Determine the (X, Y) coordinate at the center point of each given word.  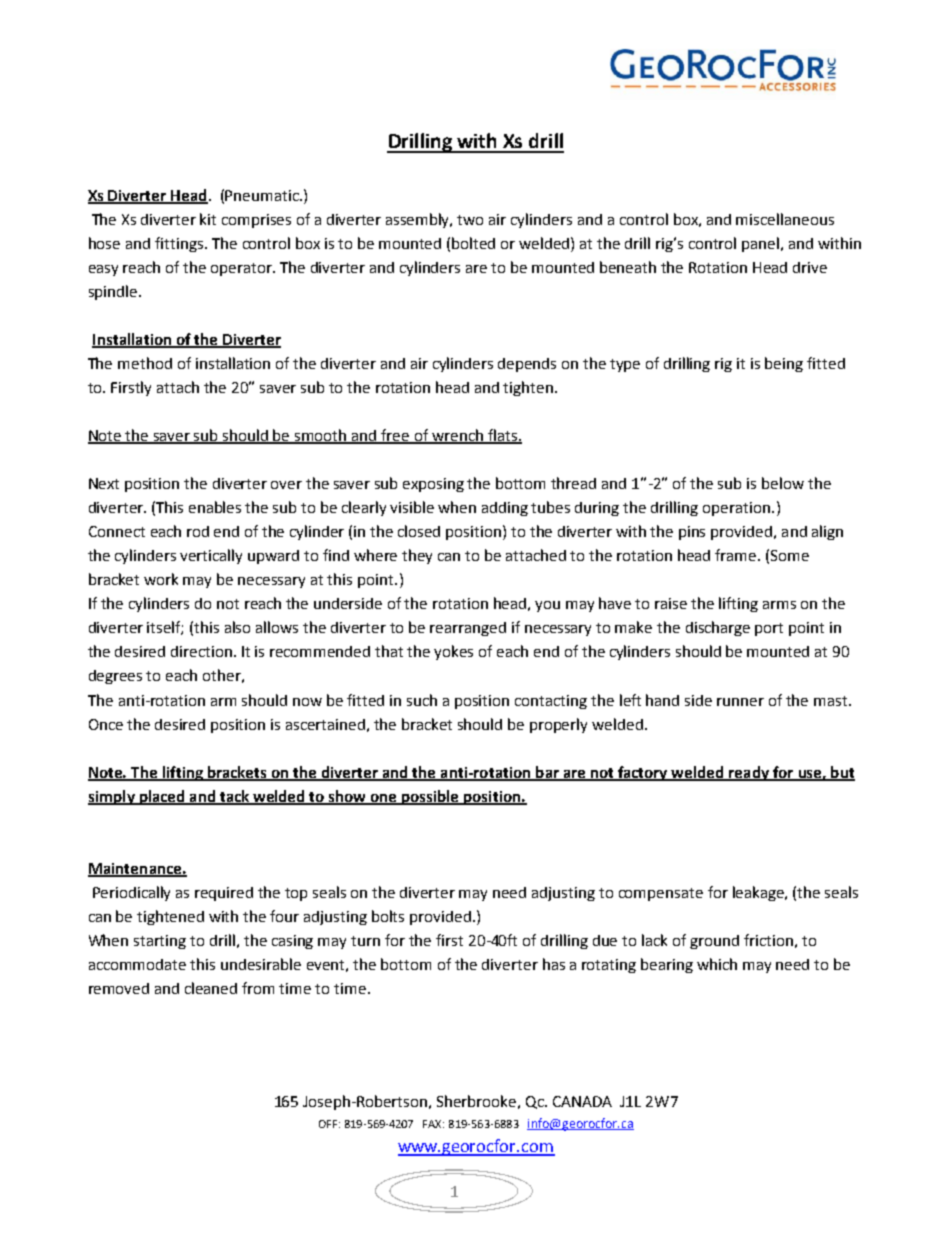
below (783, 483)
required (224, 894)
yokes (453, 652)
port (769, 629)
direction (201, 651)
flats (502, 436)
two (470, 220)
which (717, 964)
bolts (388, 916)
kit (208, 219)
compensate (661, 894)
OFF (328, 1124)
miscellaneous (785, 219)
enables (215, 507)
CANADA (582, 1101)
